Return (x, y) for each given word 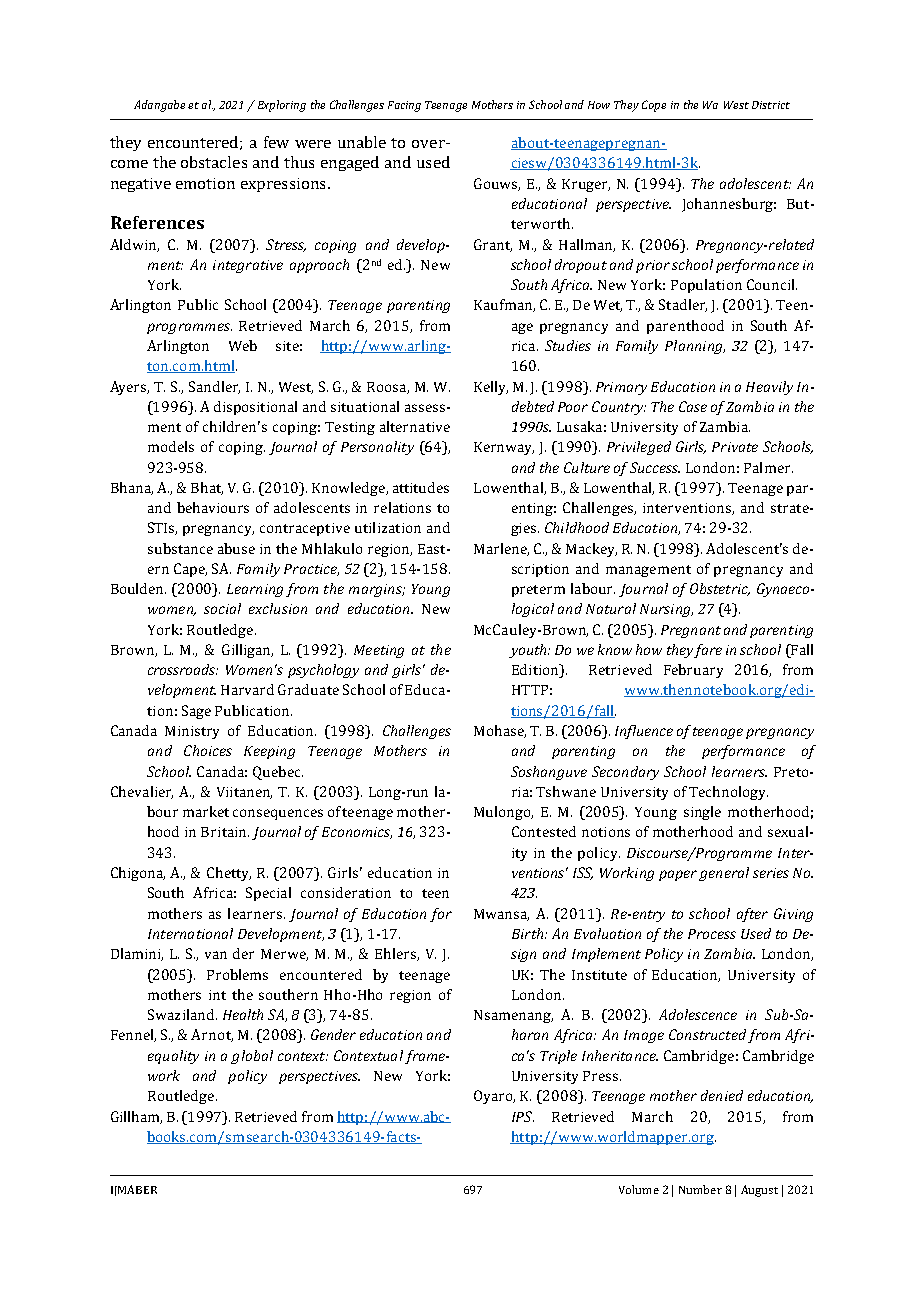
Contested (544, 831)
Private (735, 447)
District (771, 105)
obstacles (214, 162)
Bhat (207, 488)
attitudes (421, 487)
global (252, 1057)
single (702, 813)
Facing (404, 106)
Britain (225, 832)
